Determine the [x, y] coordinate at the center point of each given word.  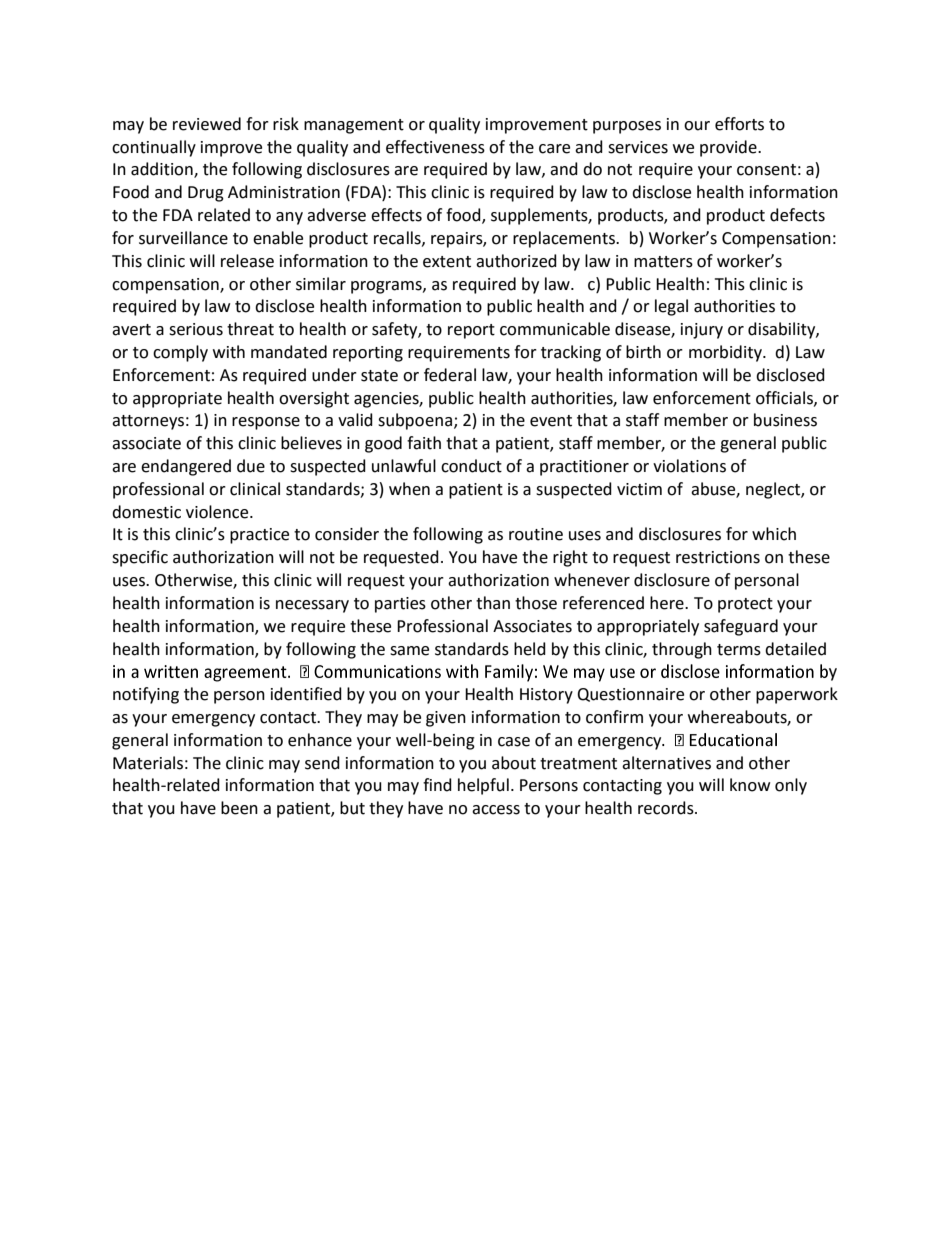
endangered [186, 467]
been [239, 808]
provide [729, 148]
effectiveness [435, 147]
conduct [471, 466]
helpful [483, 786]
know [750, 785]
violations [689, 466]
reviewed [207, 124]
